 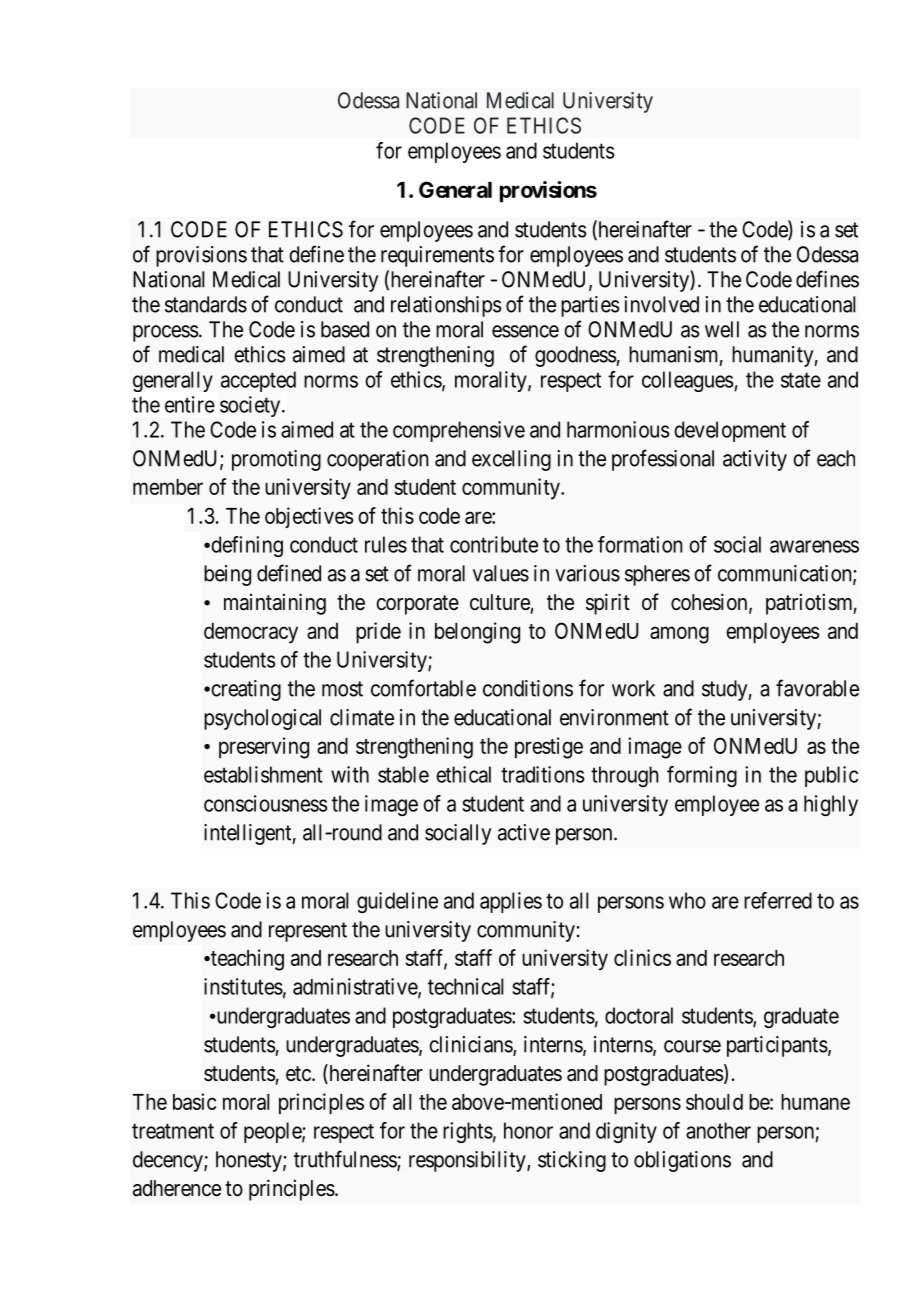 What do you see at coordinates (501, 573) in the screenshot?
I see `values` at bounding box center [501, 573].
